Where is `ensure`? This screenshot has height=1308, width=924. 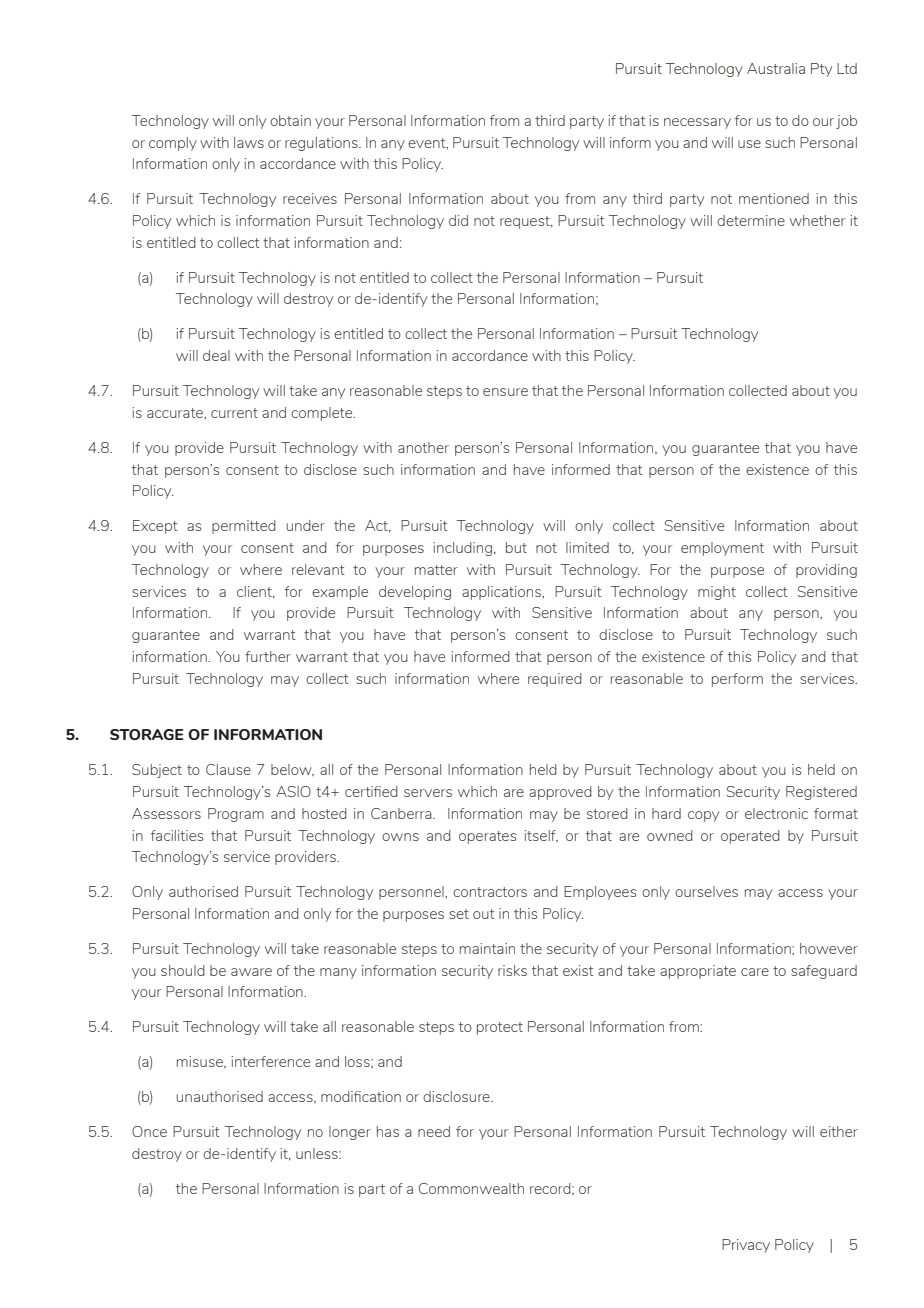 ensure is located at coordinates (505, 392).
